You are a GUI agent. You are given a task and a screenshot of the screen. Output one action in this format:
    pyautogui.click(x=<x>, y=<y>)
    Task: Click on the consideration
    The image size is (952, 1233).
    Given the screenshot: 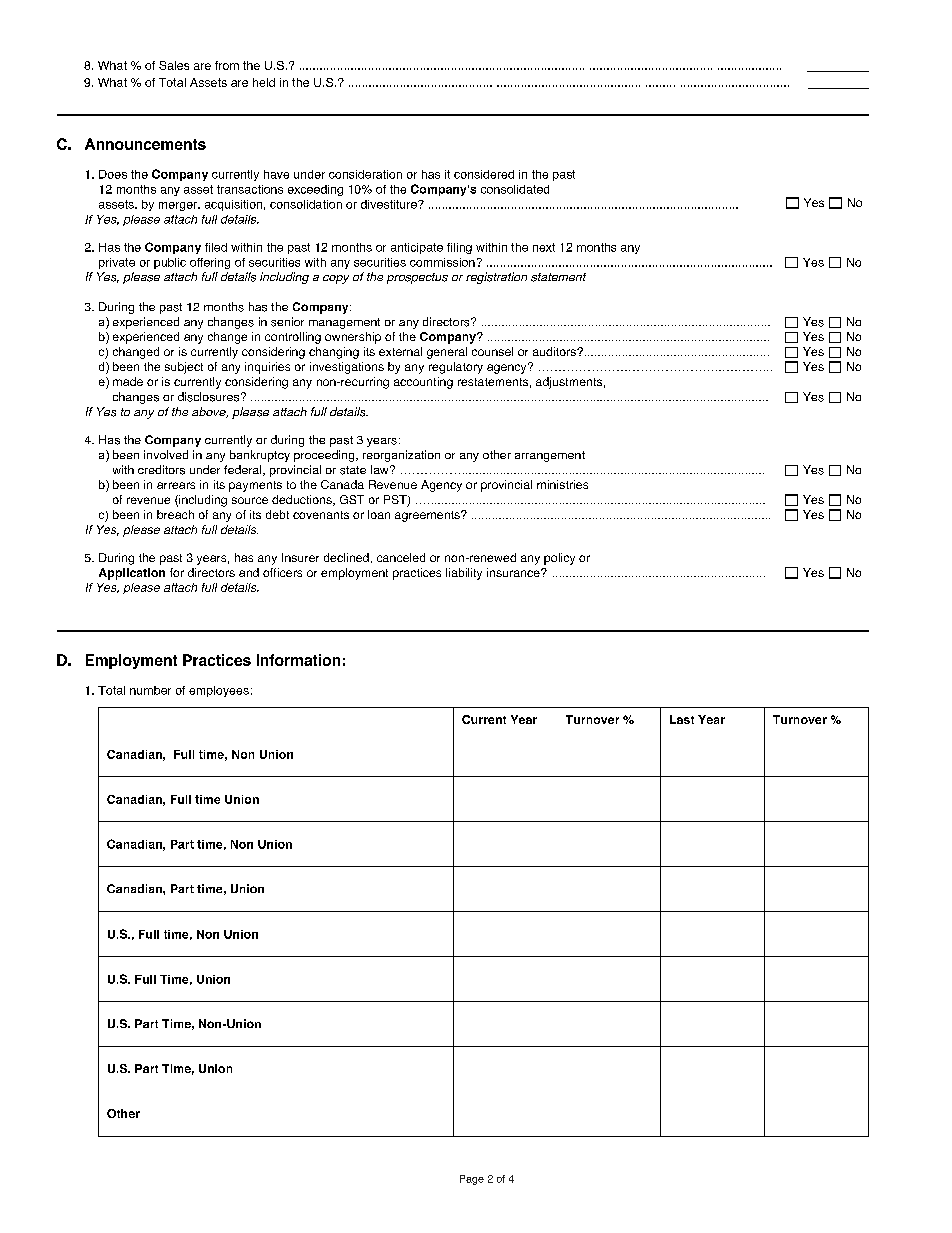 What is the action you would take?
    pyautogui.click(x=365, y=174)
